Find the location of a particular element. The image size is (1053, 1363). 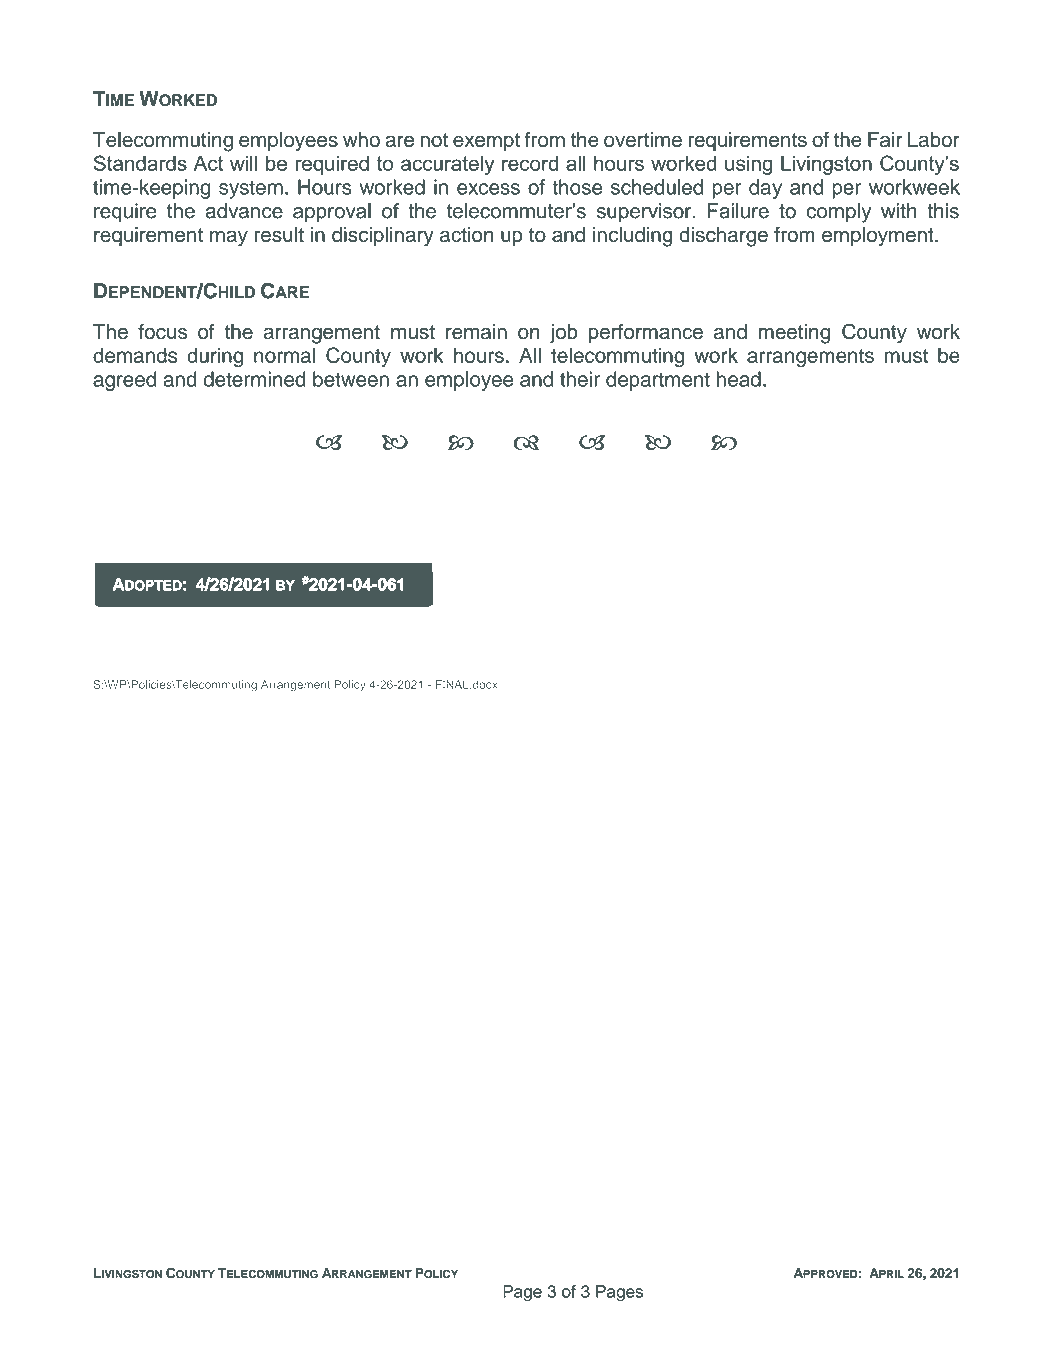

their is located at coordinates (580, 379).
